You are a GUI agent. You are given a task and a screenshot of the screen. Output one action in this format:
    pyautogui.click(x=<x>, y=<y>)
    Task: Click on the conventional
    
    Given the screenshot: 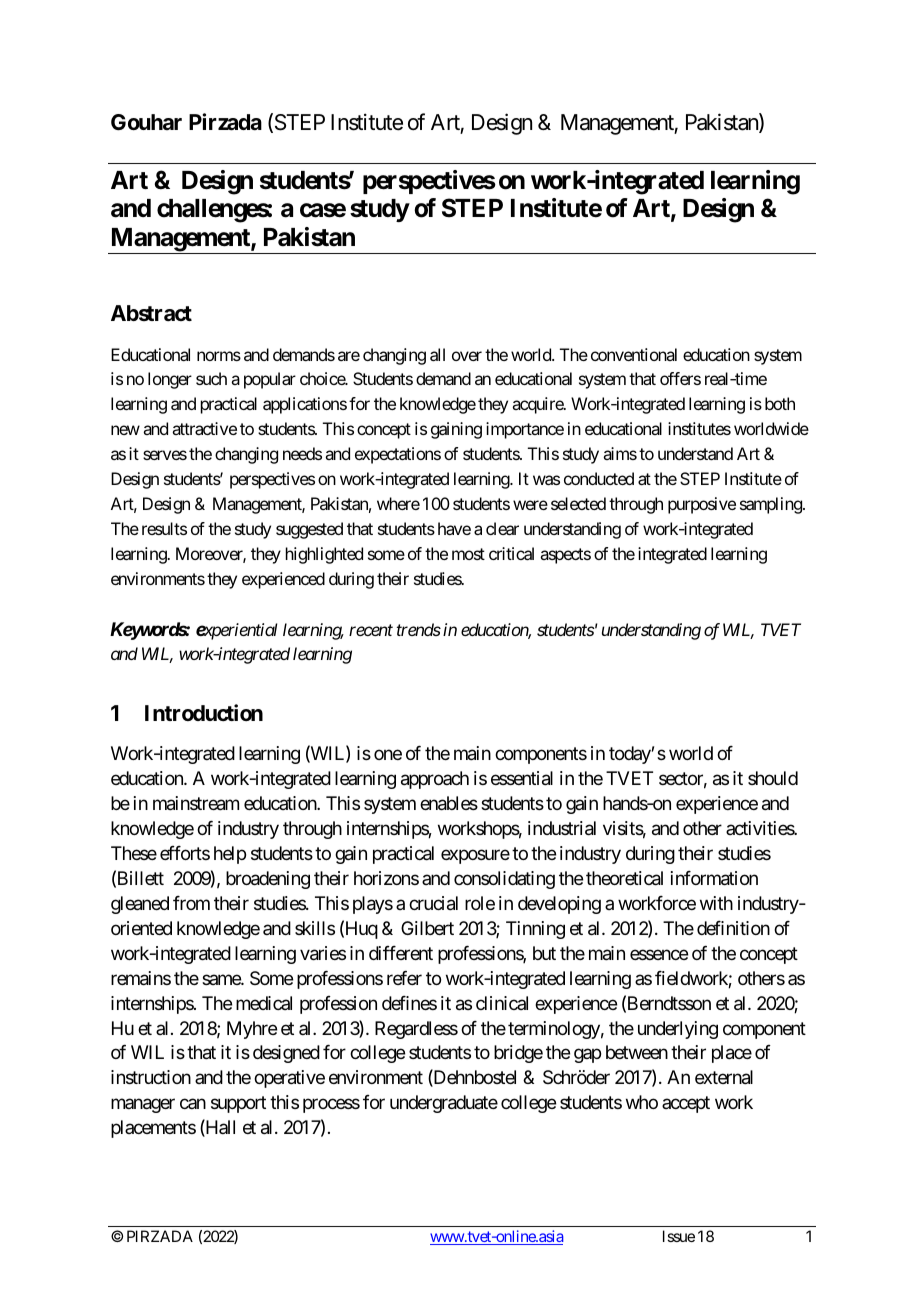 What is the action you would take?
    pyautogui.click(x=634, y=354)
